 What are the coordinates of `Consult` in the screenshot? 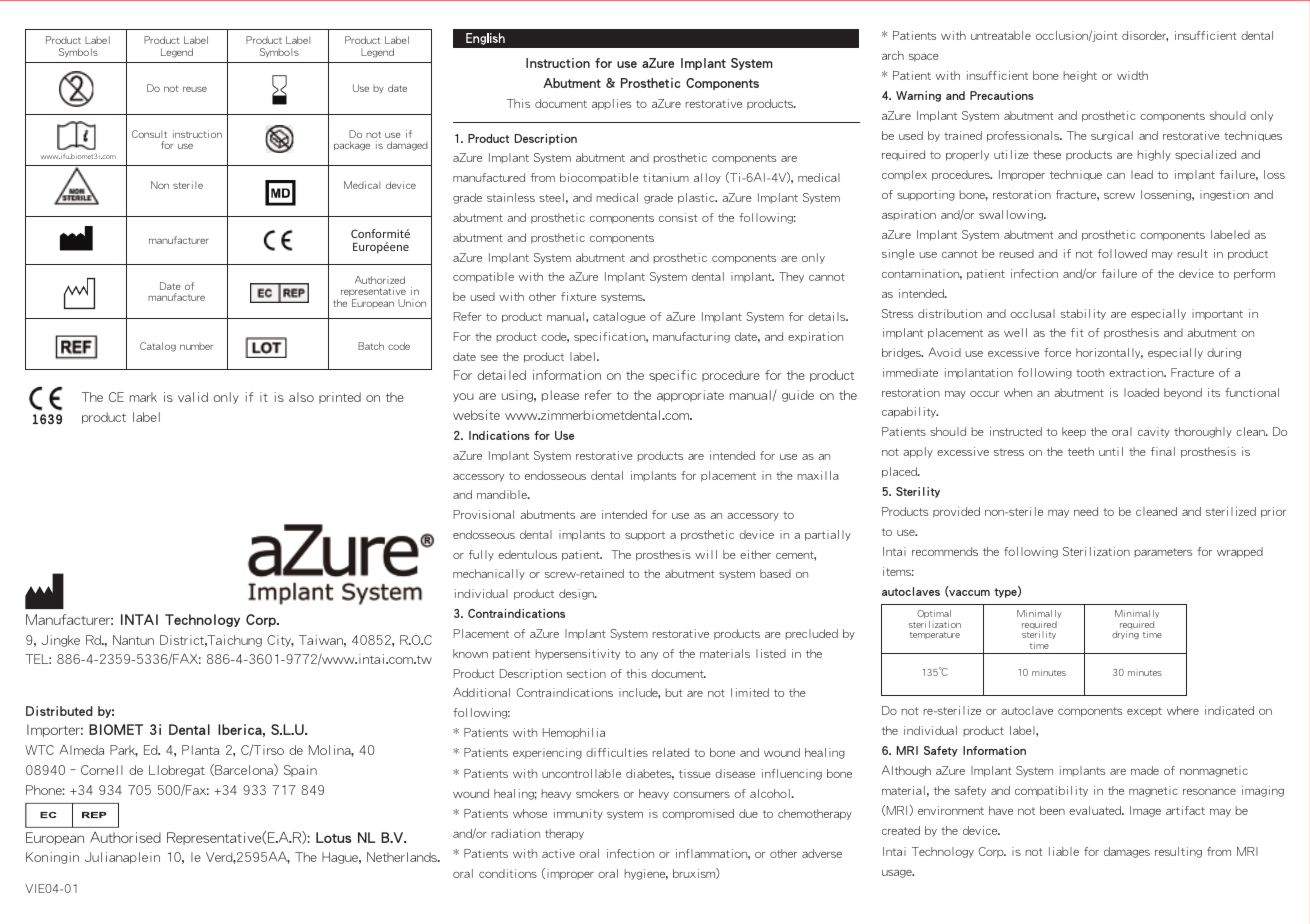 It's located at (149, 134).
